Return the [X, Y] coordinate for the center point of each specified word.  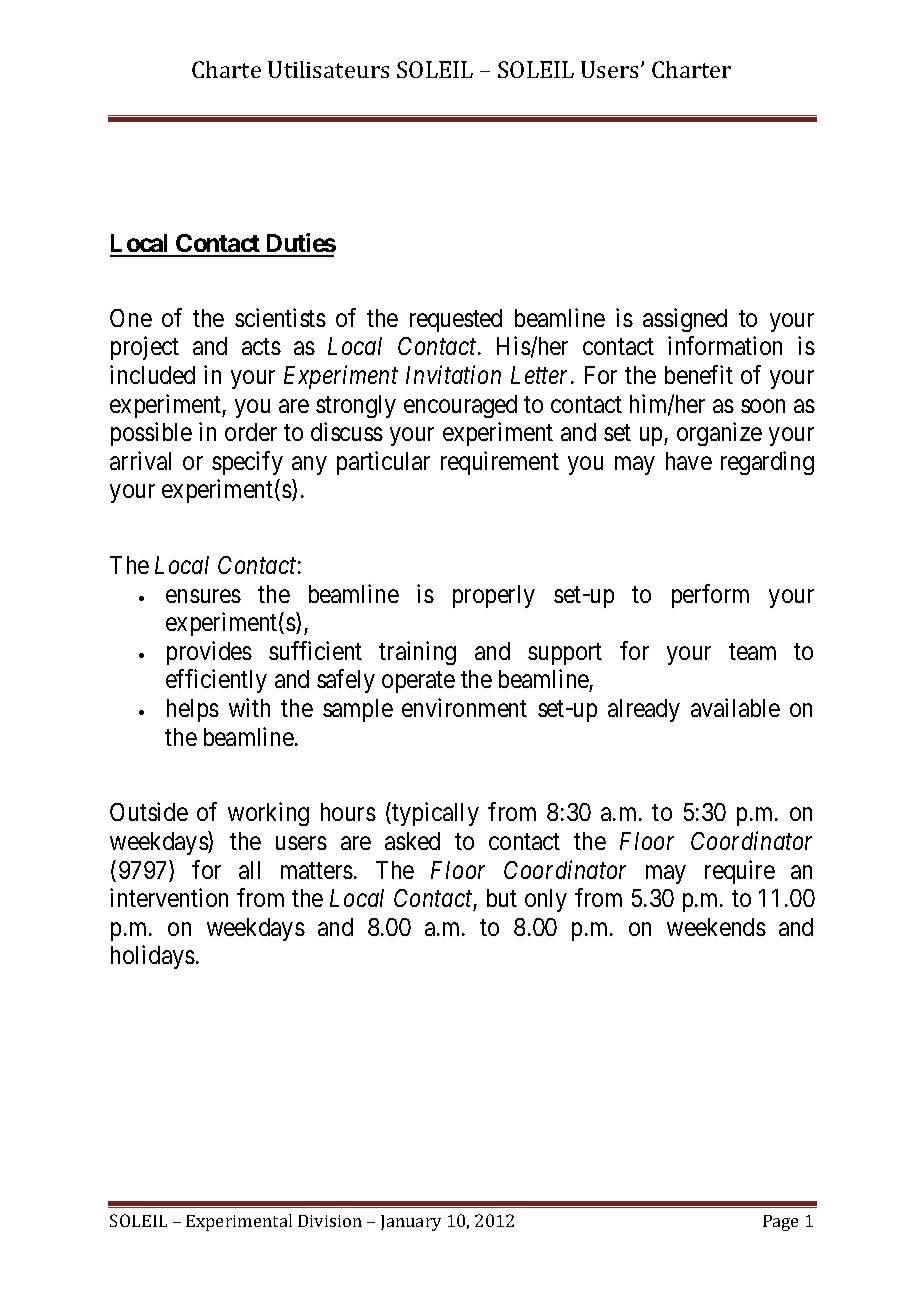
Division [330, 1221]
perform [710, 596]
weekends [716, 927]
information [725, 345]
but [502, 898]
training [417, 653]
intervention [169, 897]
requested [456, 320]
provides [209, 653]
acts [261, 347]
